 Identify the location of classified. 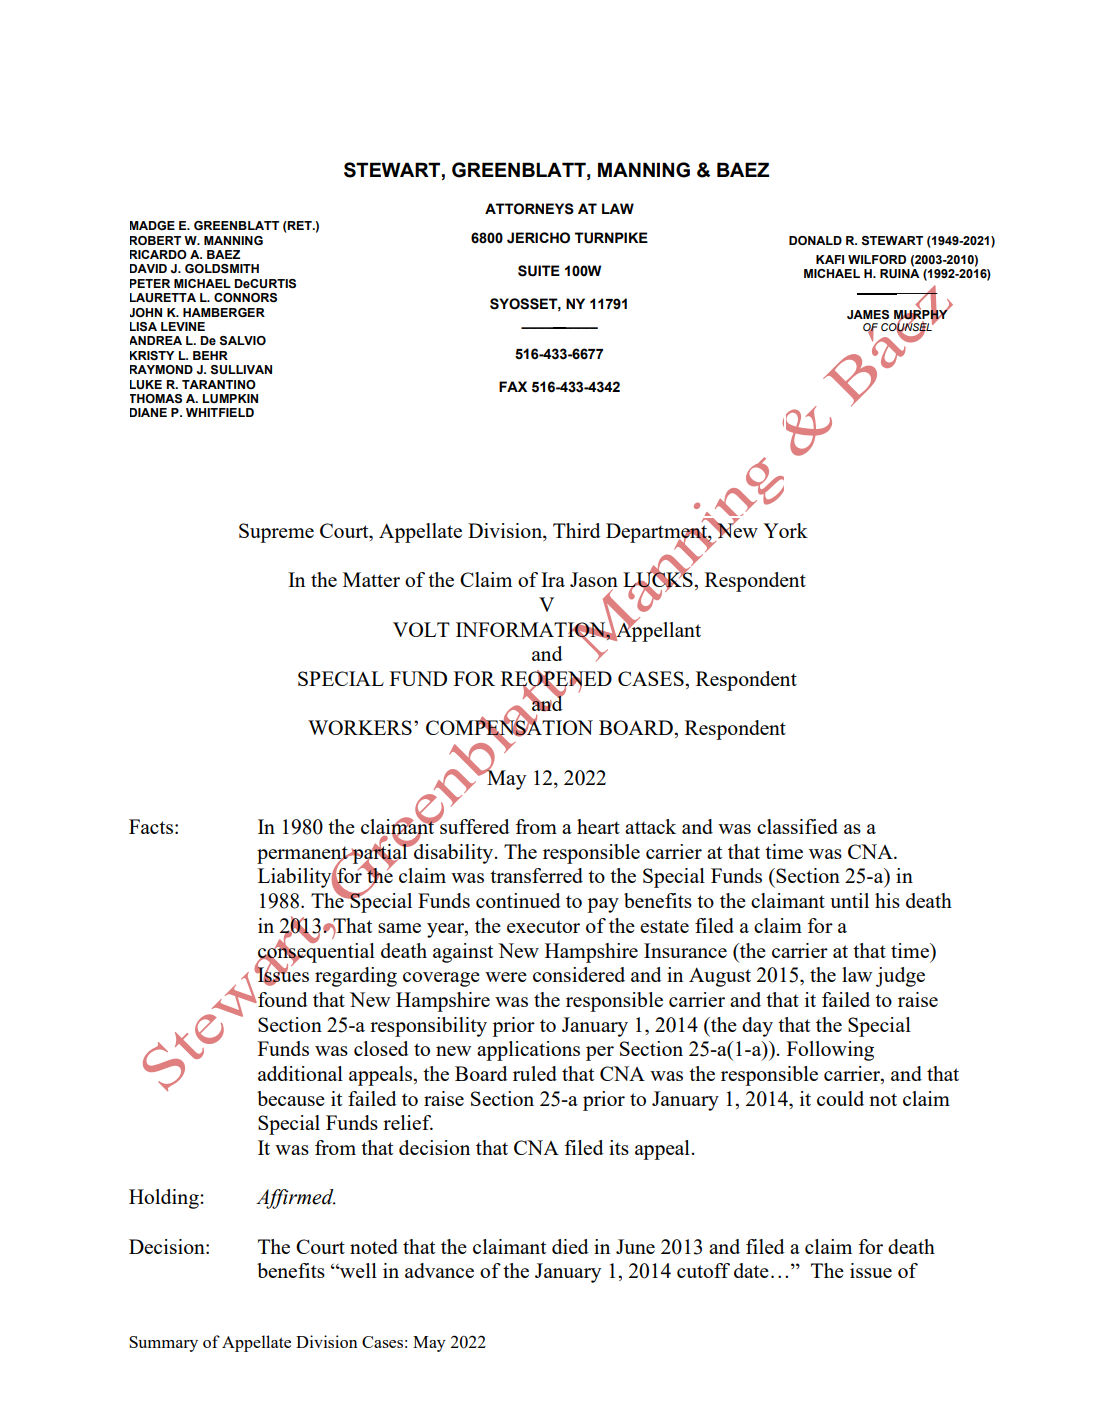
(797, 826).
